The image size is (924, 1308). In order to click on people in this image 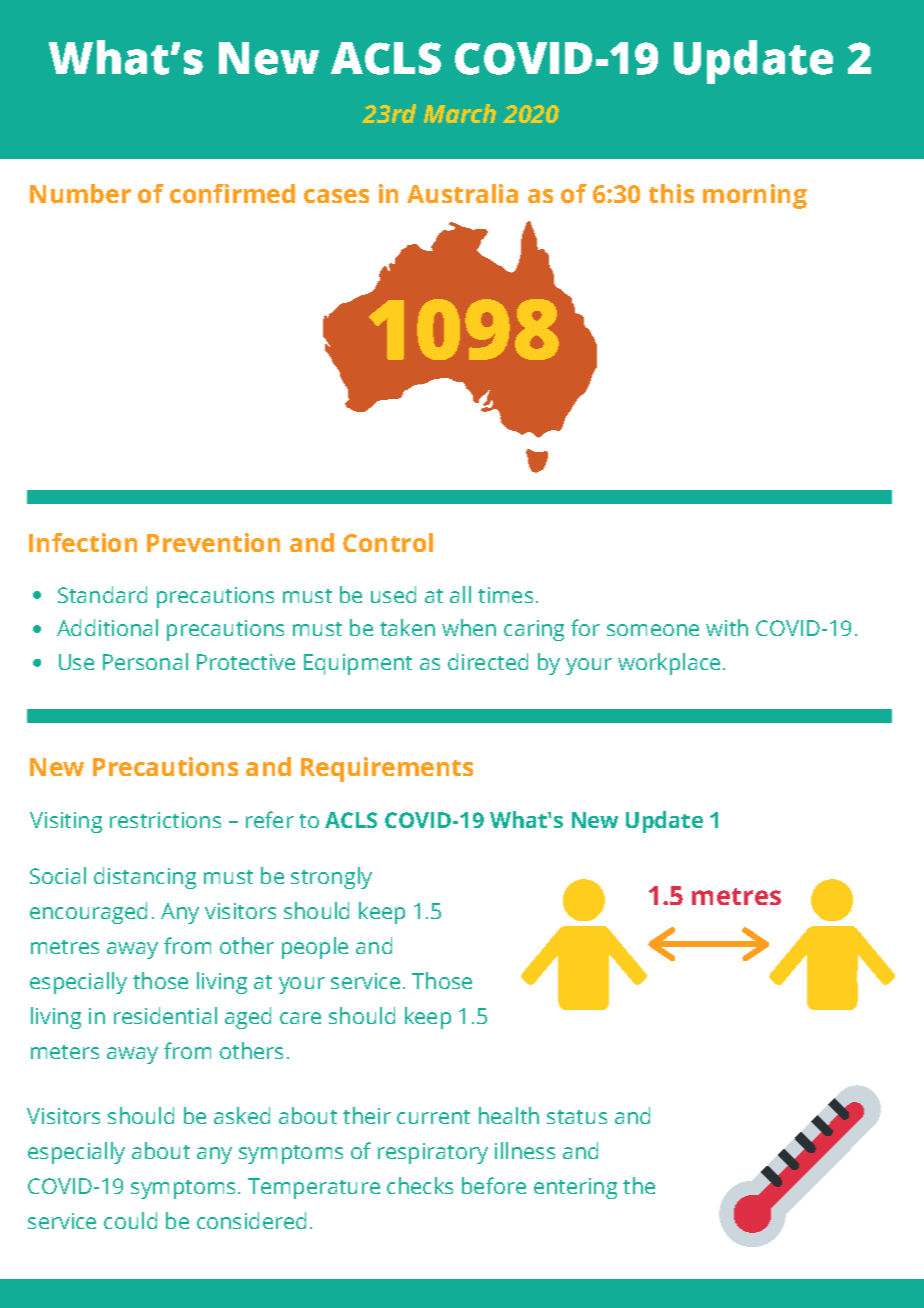, I will do `click(315, 948)`.
